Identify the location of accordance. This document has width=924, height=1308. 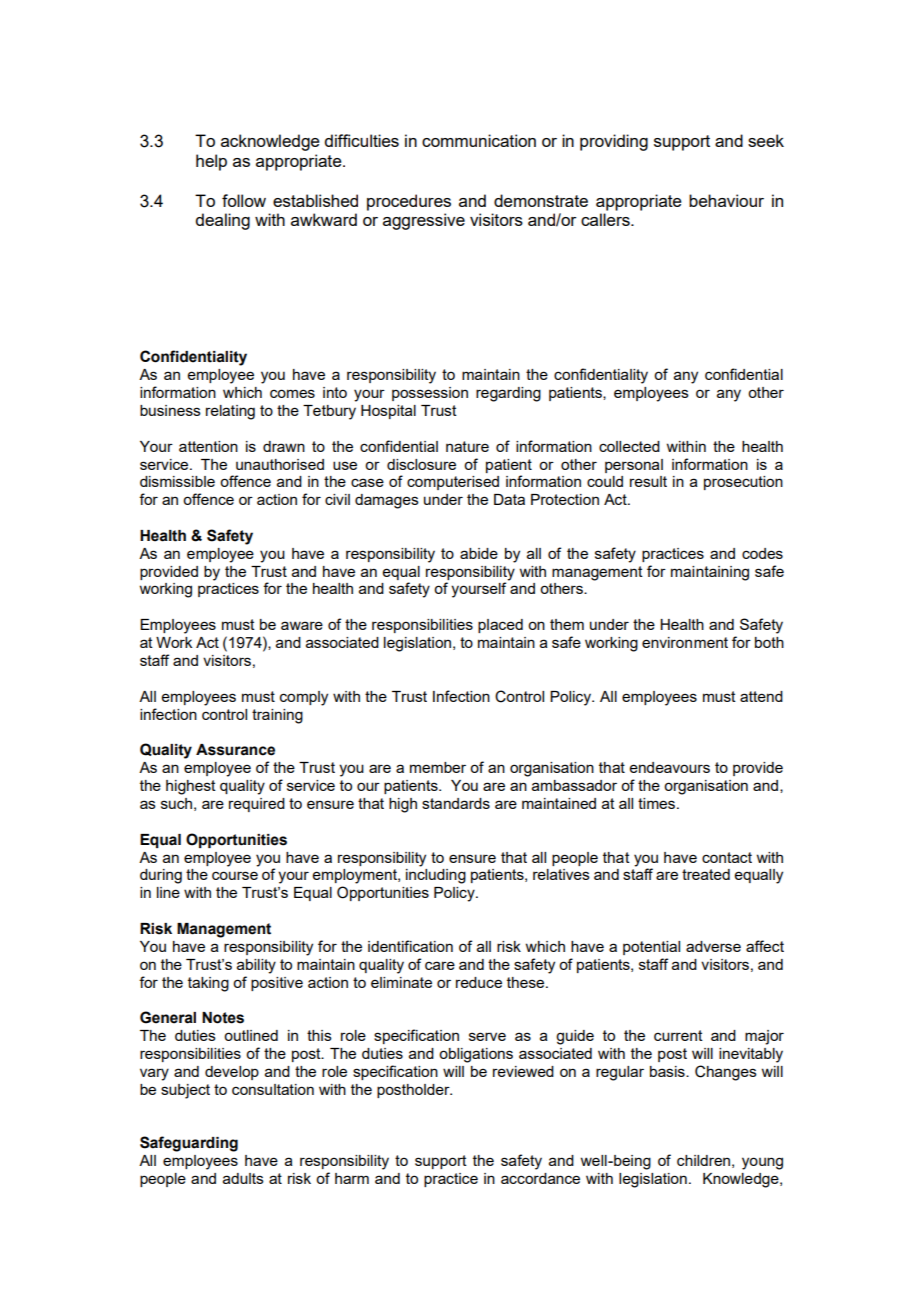
(540, 1178).
